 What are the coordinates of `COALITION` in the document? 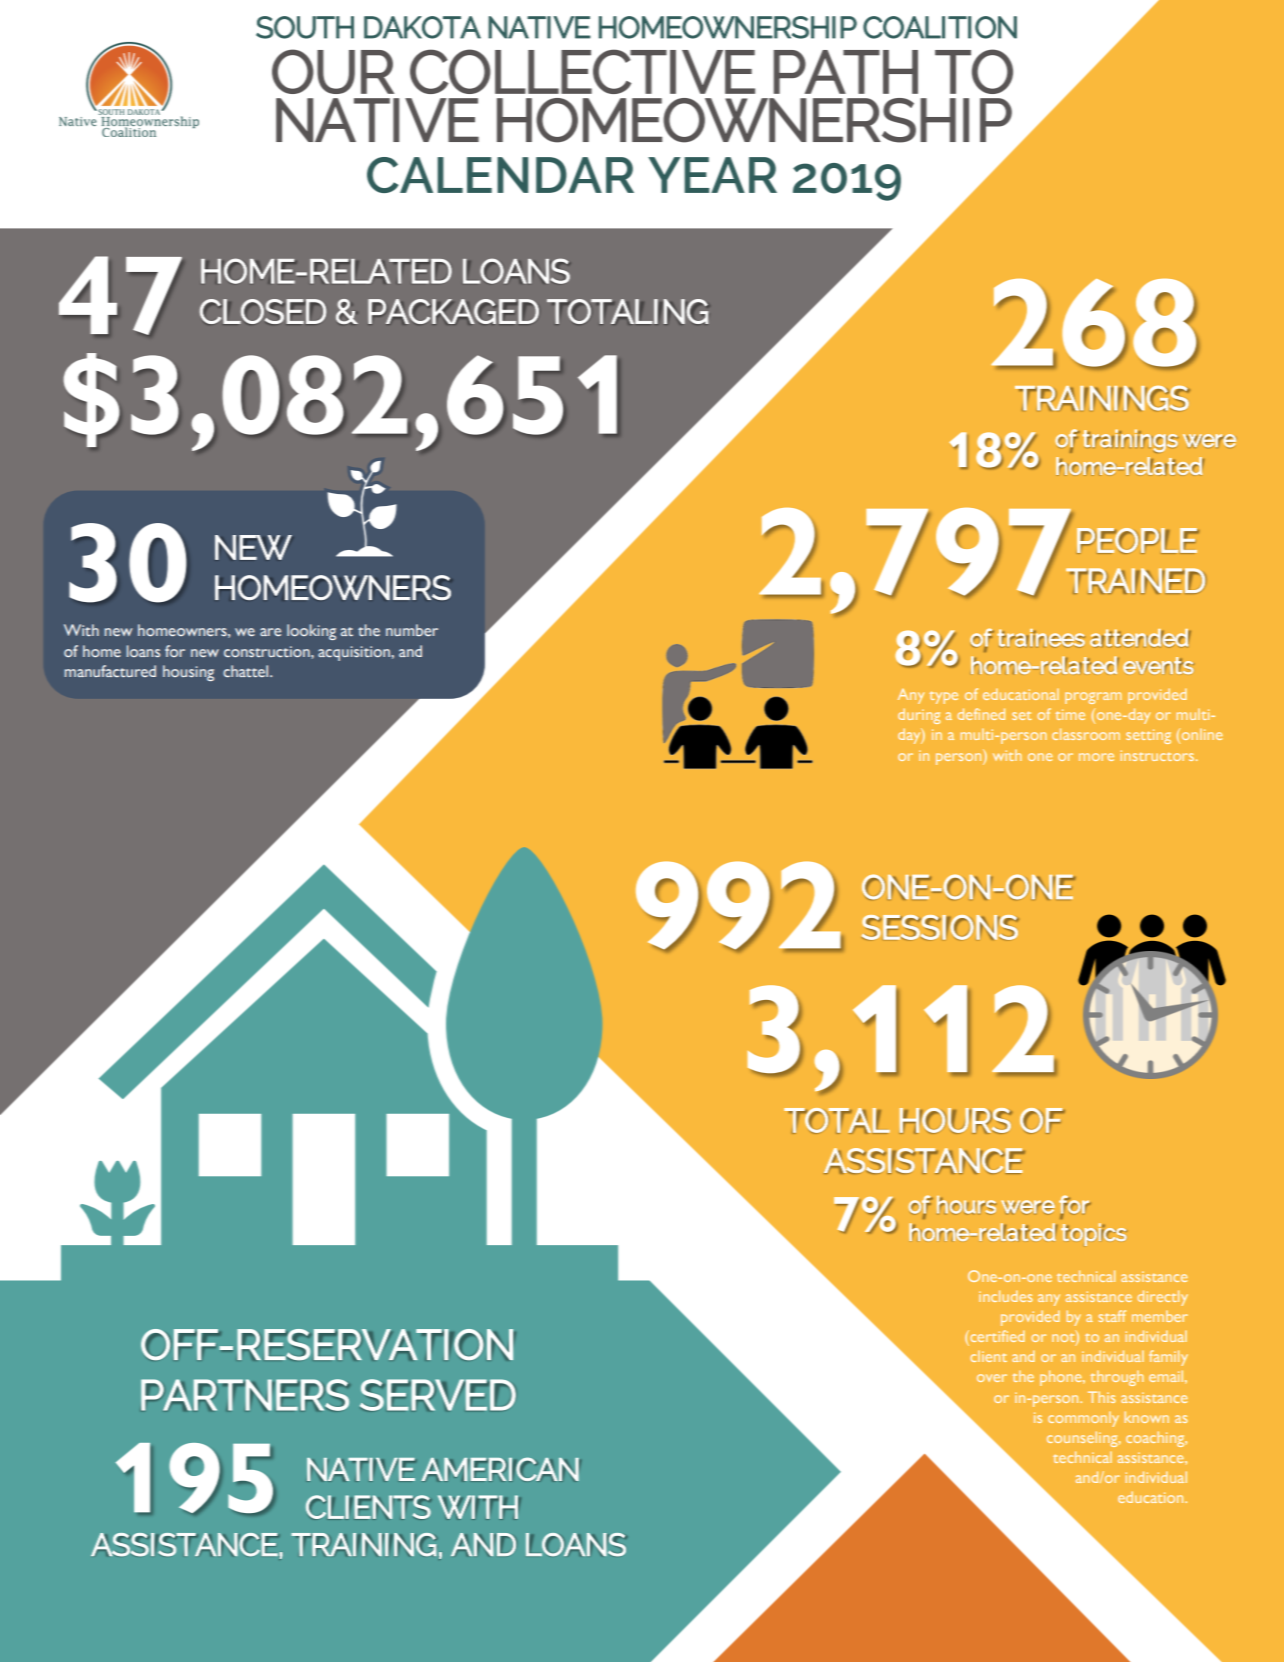 It's located at (940, 27).
